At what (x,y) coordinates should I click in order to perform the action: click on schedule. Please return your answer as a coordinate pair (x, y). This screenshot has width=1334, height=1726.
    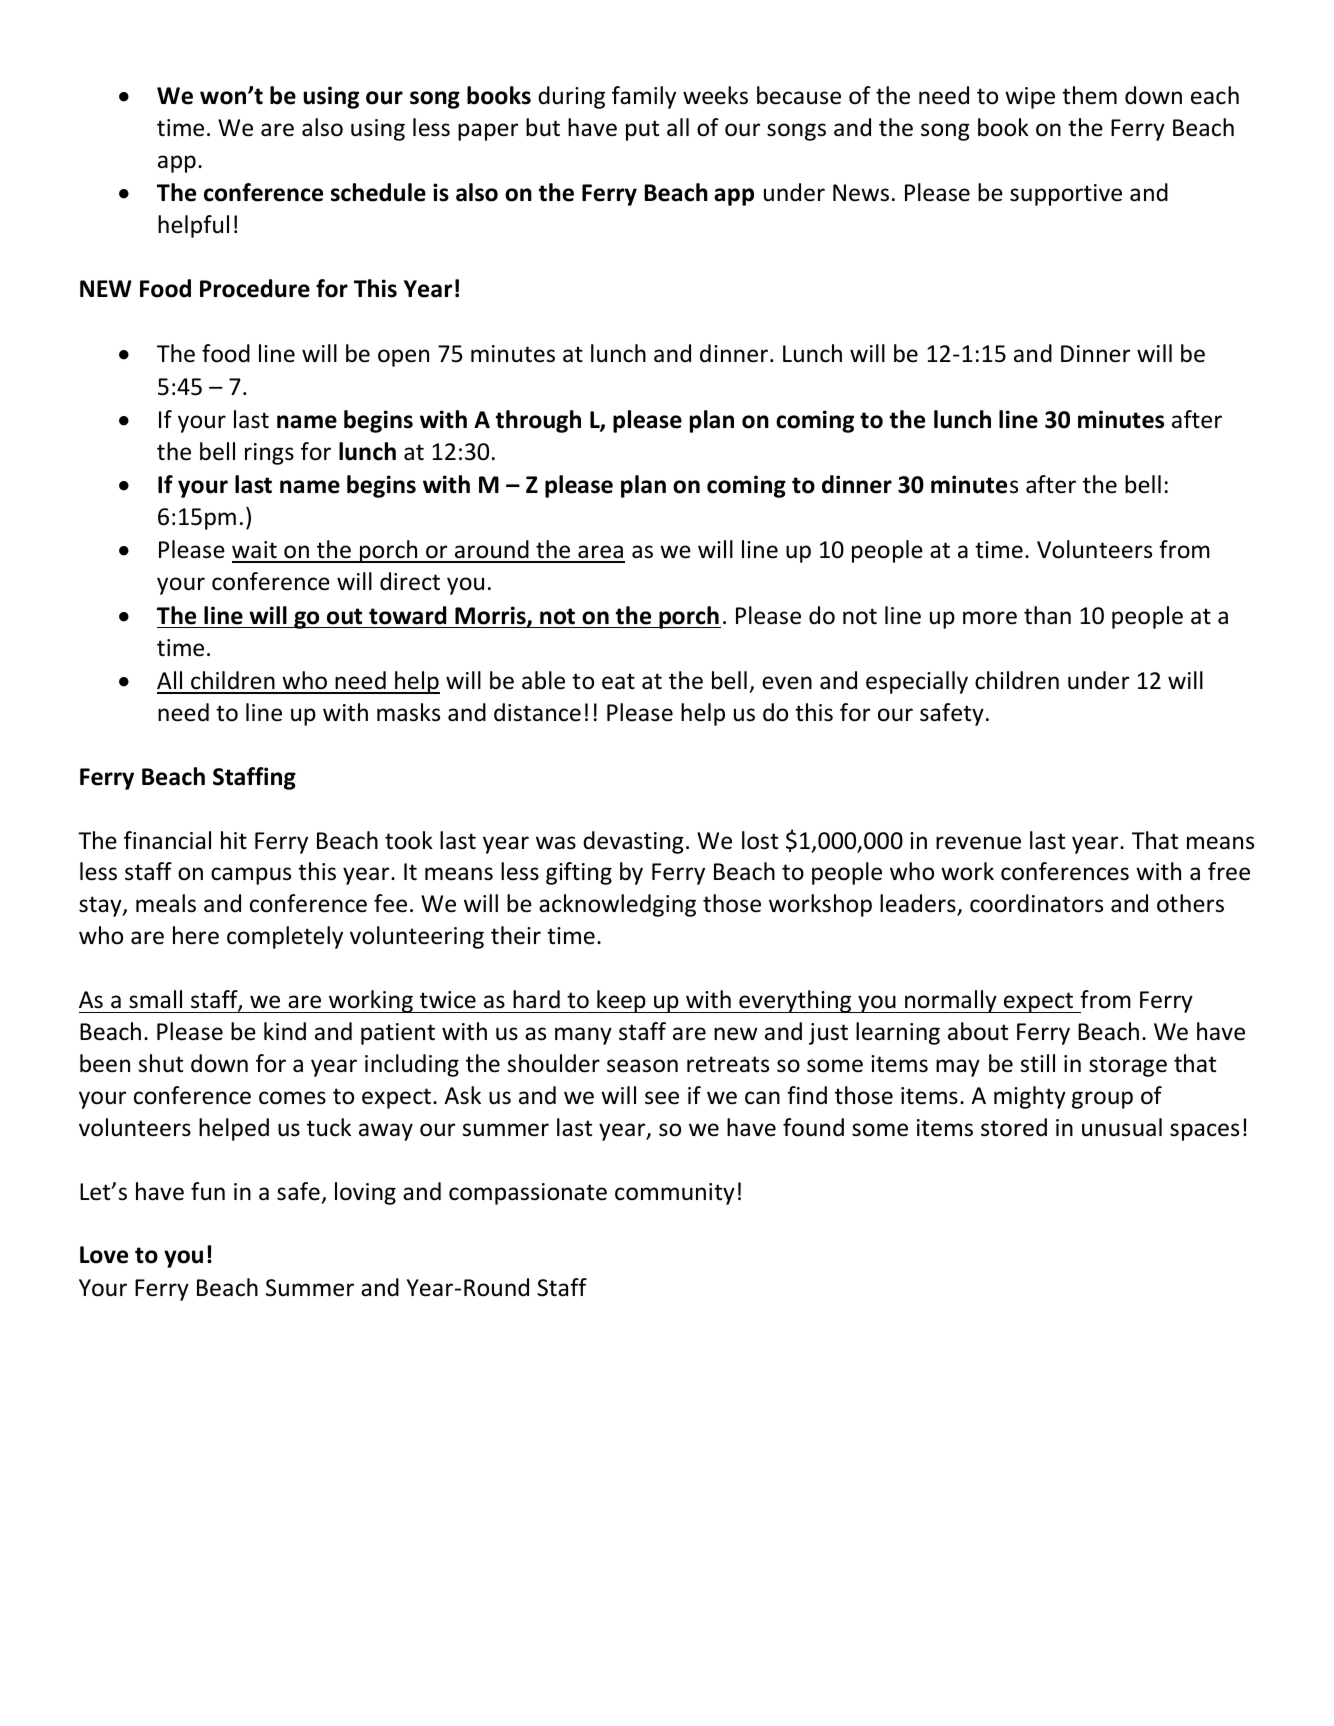
    Looking at the image, I should click on (378, 192).
